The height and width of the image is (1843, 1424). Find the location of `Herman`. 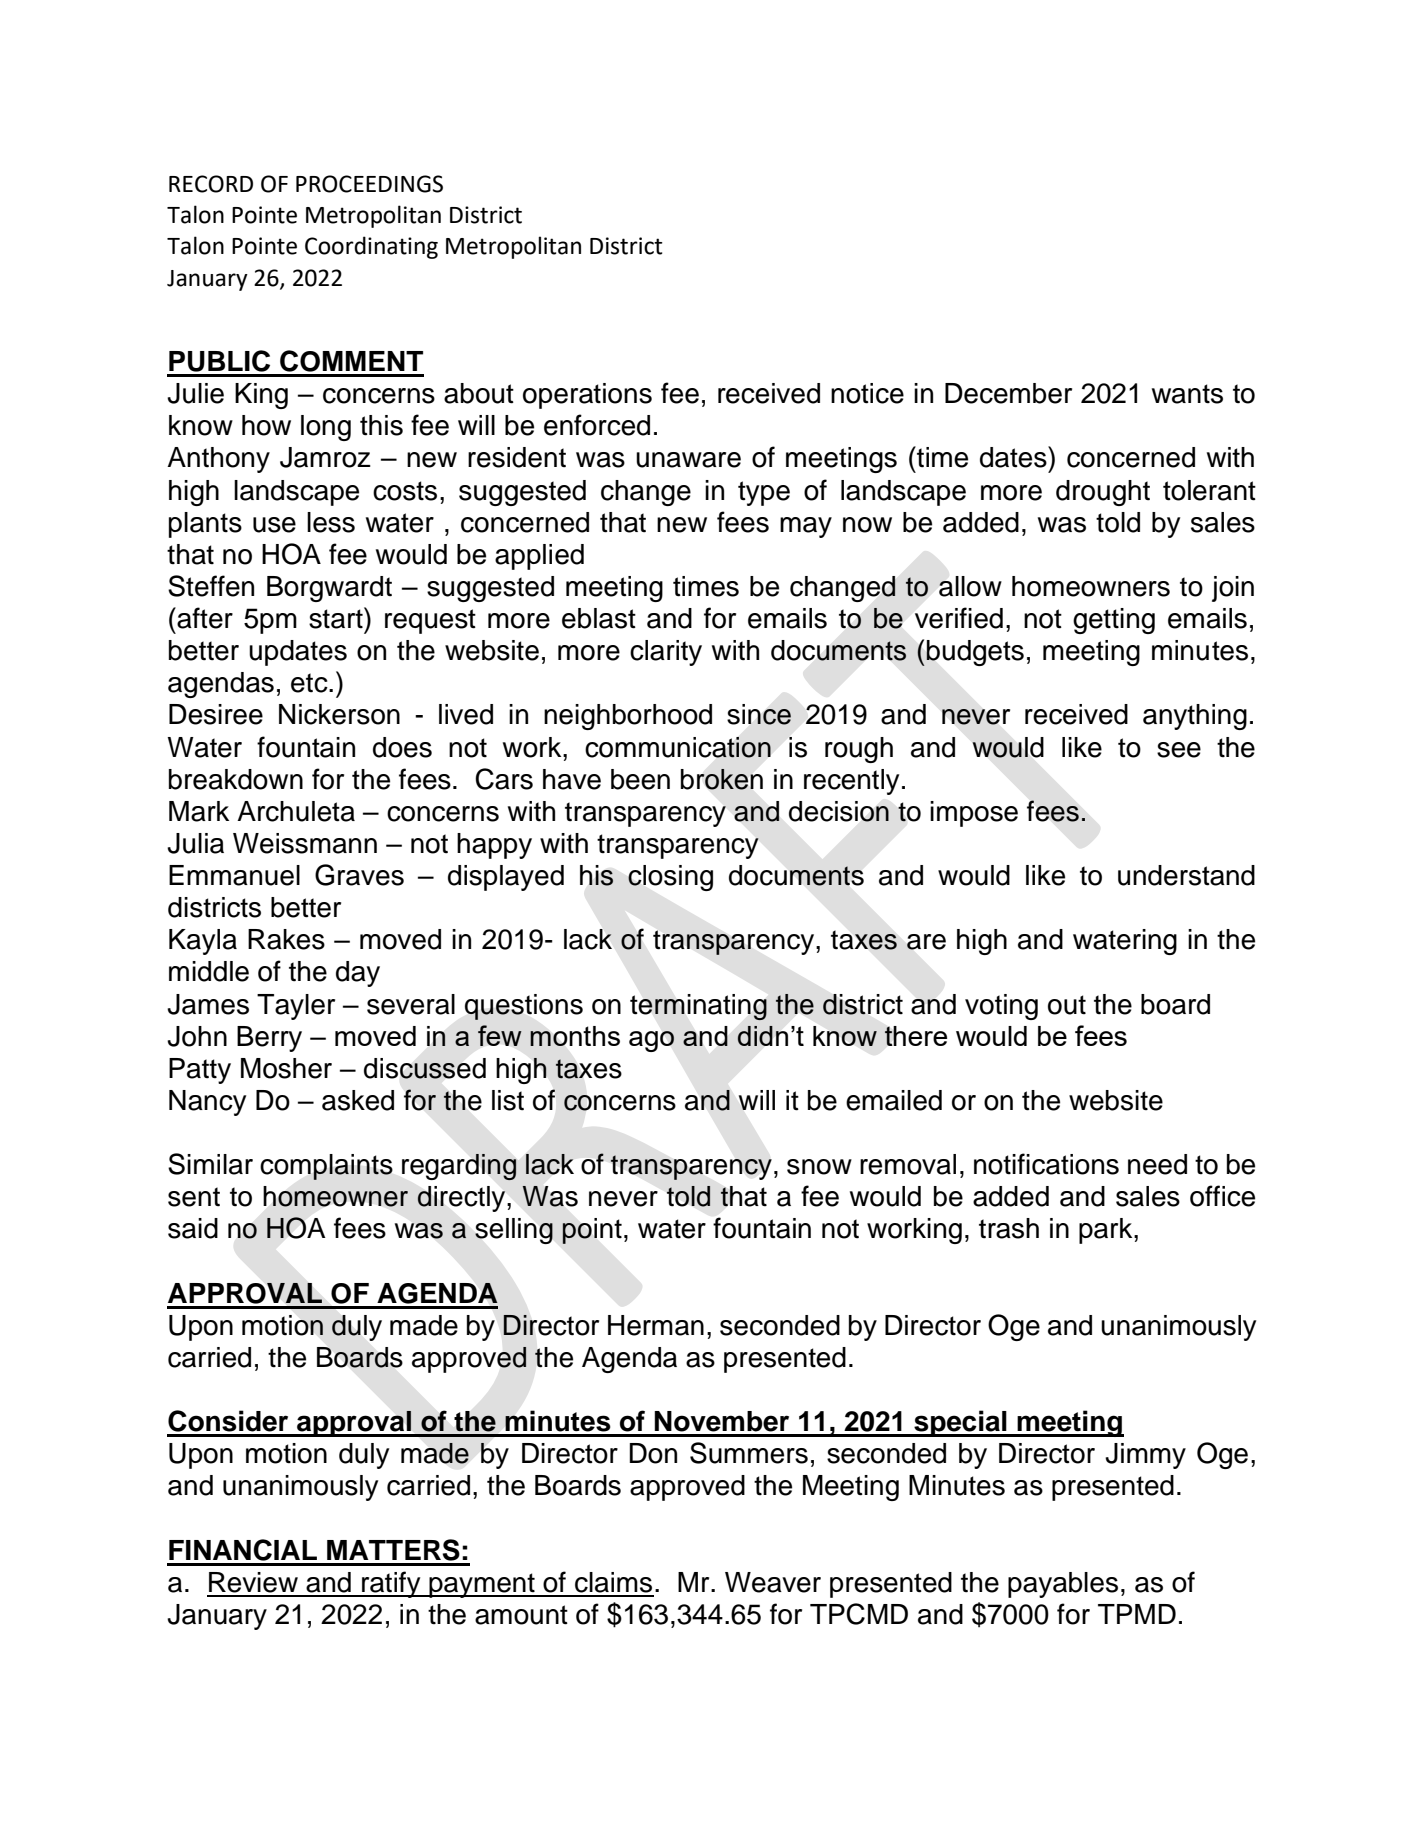

Herman is located at coordinates (656, 1325).
